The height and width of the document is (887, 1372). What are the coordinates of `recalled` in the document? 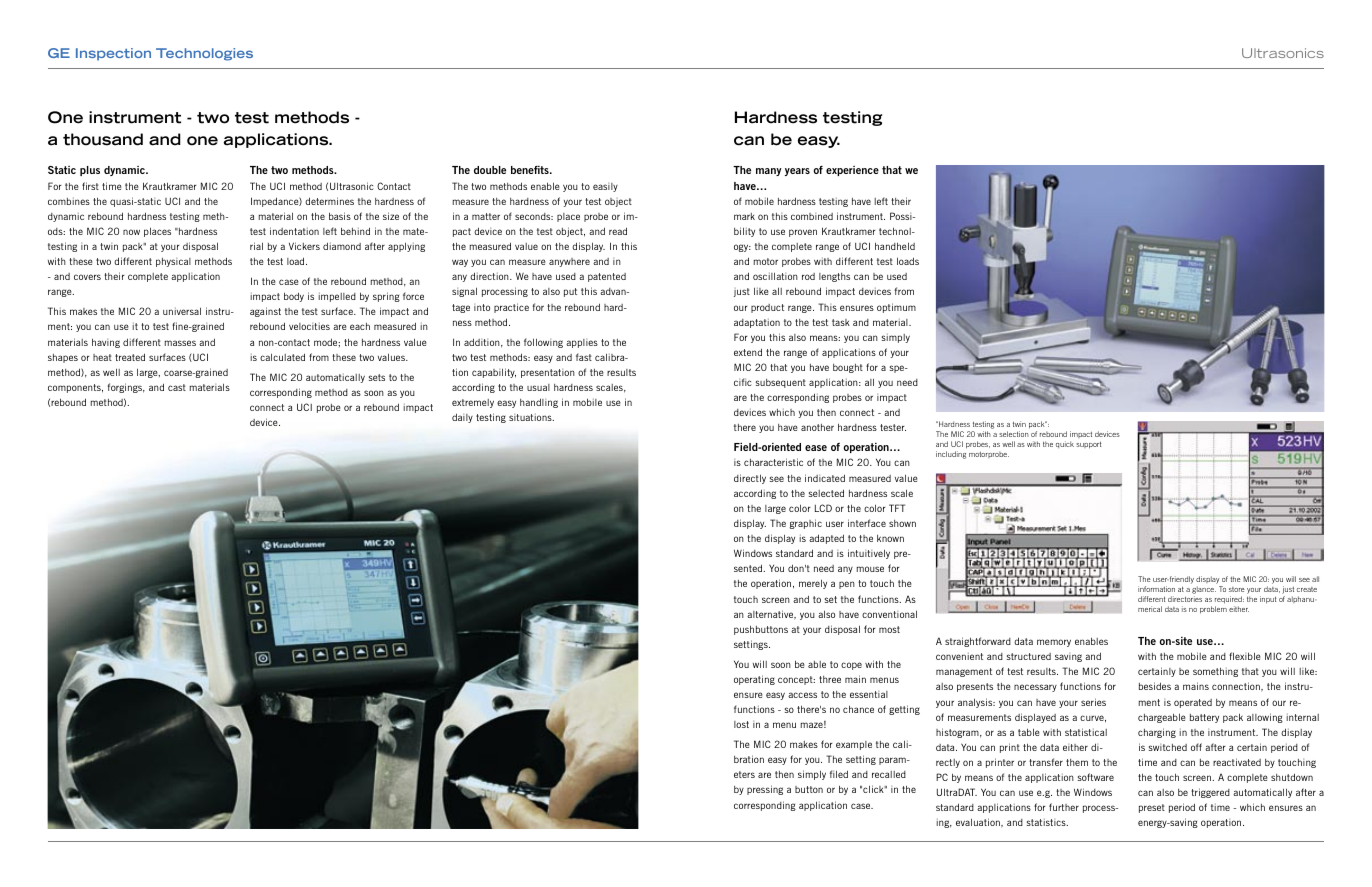 It's located at (889, 774).
